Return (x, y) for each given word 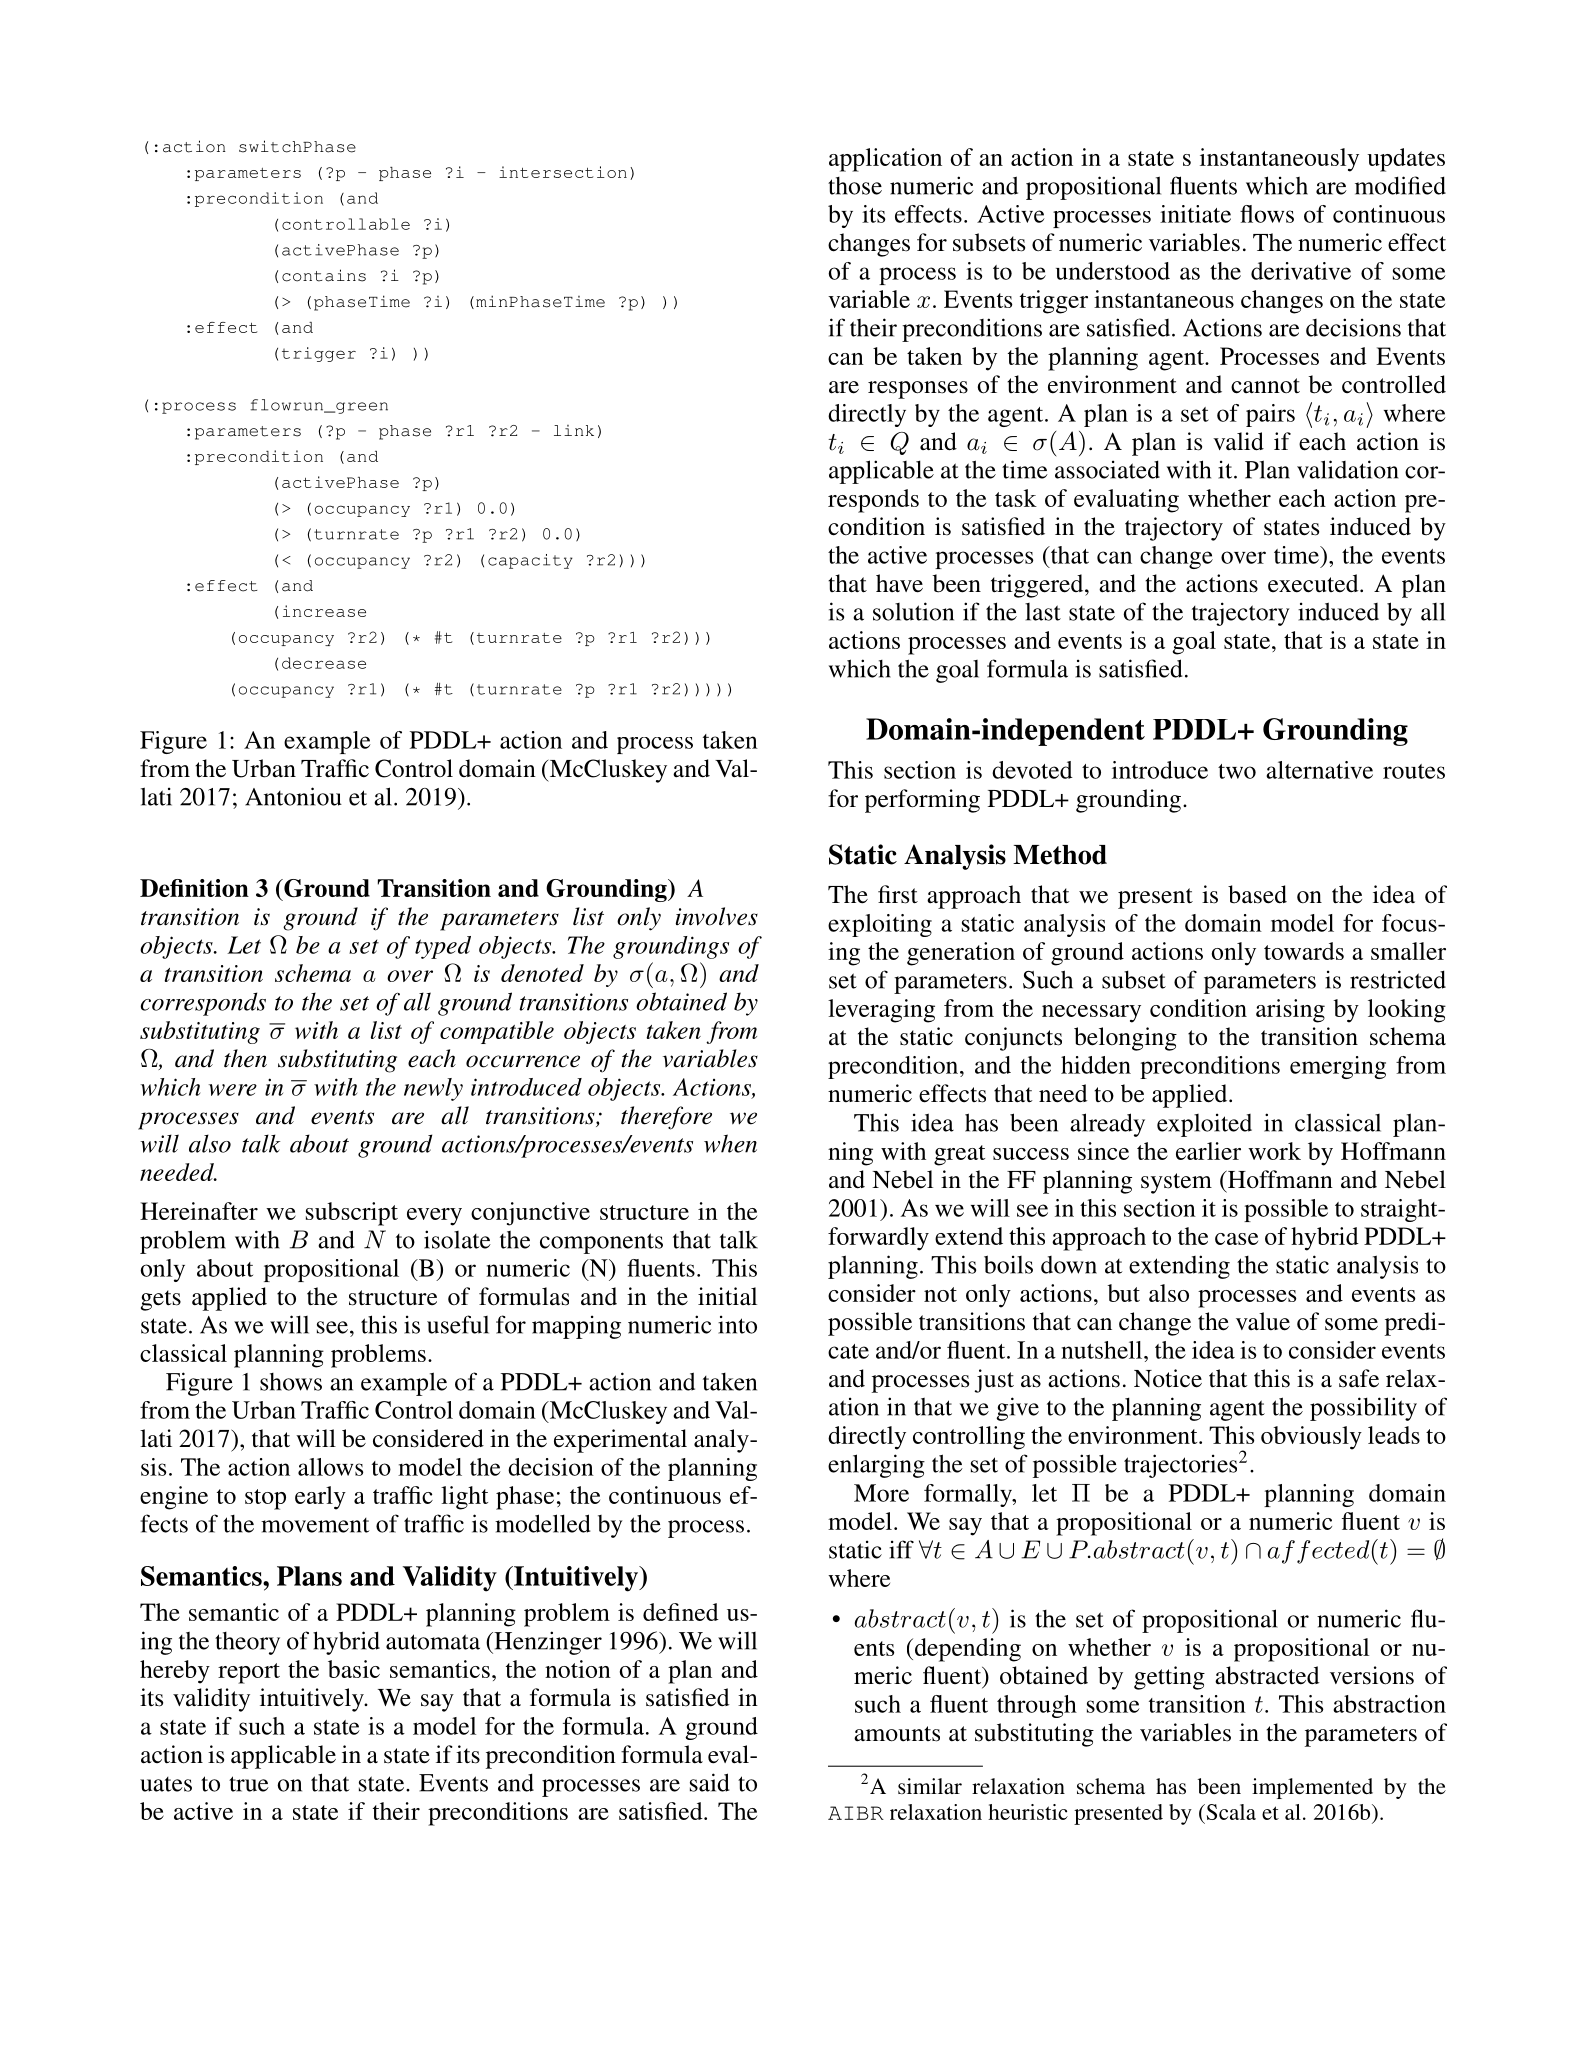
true (249, 1784)
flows (1267, 214)
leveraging (881, 1011)
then (245, 1058)
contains (324, 275)
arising (1290, 1011)
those (855, 186)
